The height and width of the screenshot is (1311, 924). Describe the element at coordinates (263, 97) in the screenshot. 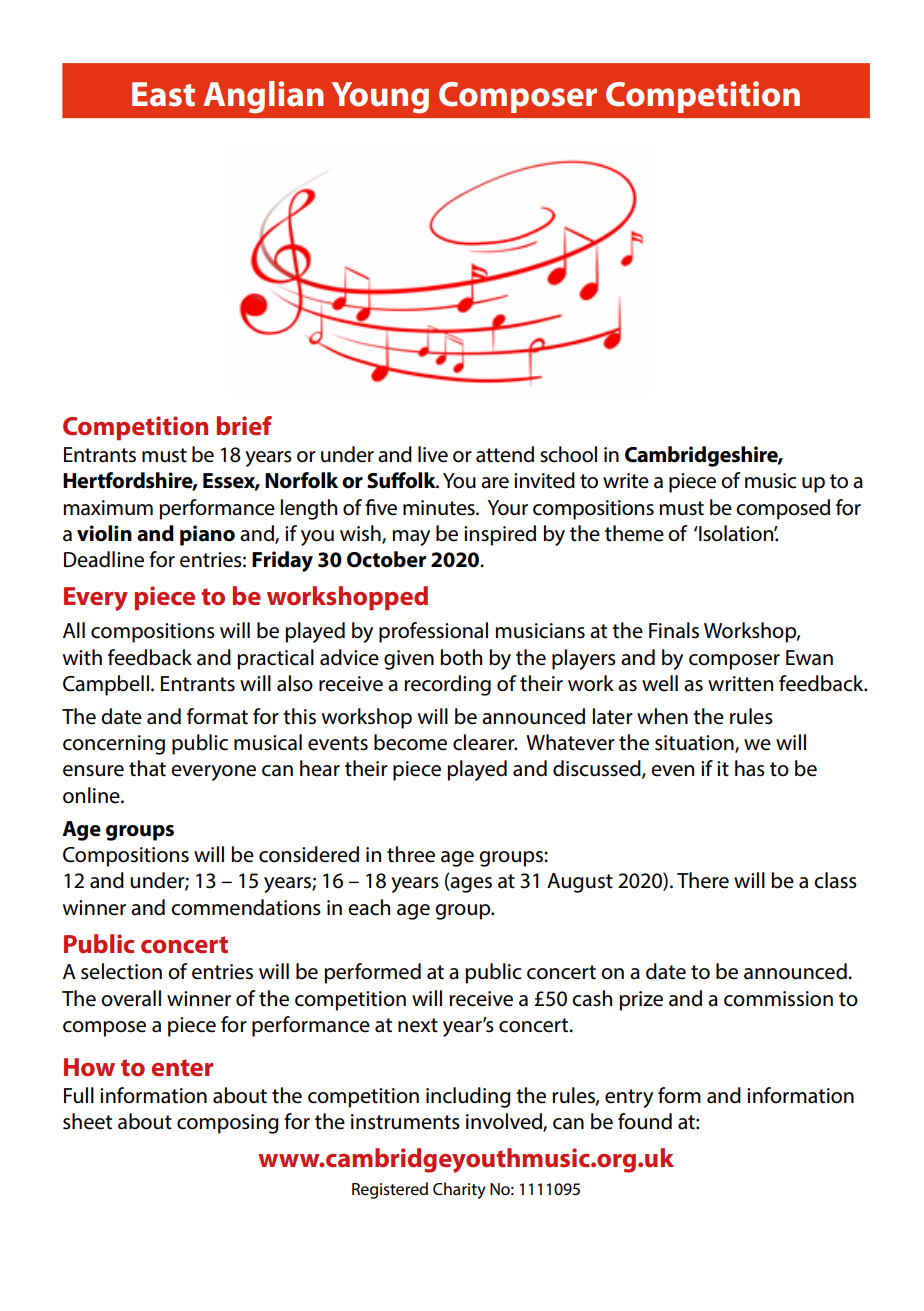

I see `Anglian` at that location.
